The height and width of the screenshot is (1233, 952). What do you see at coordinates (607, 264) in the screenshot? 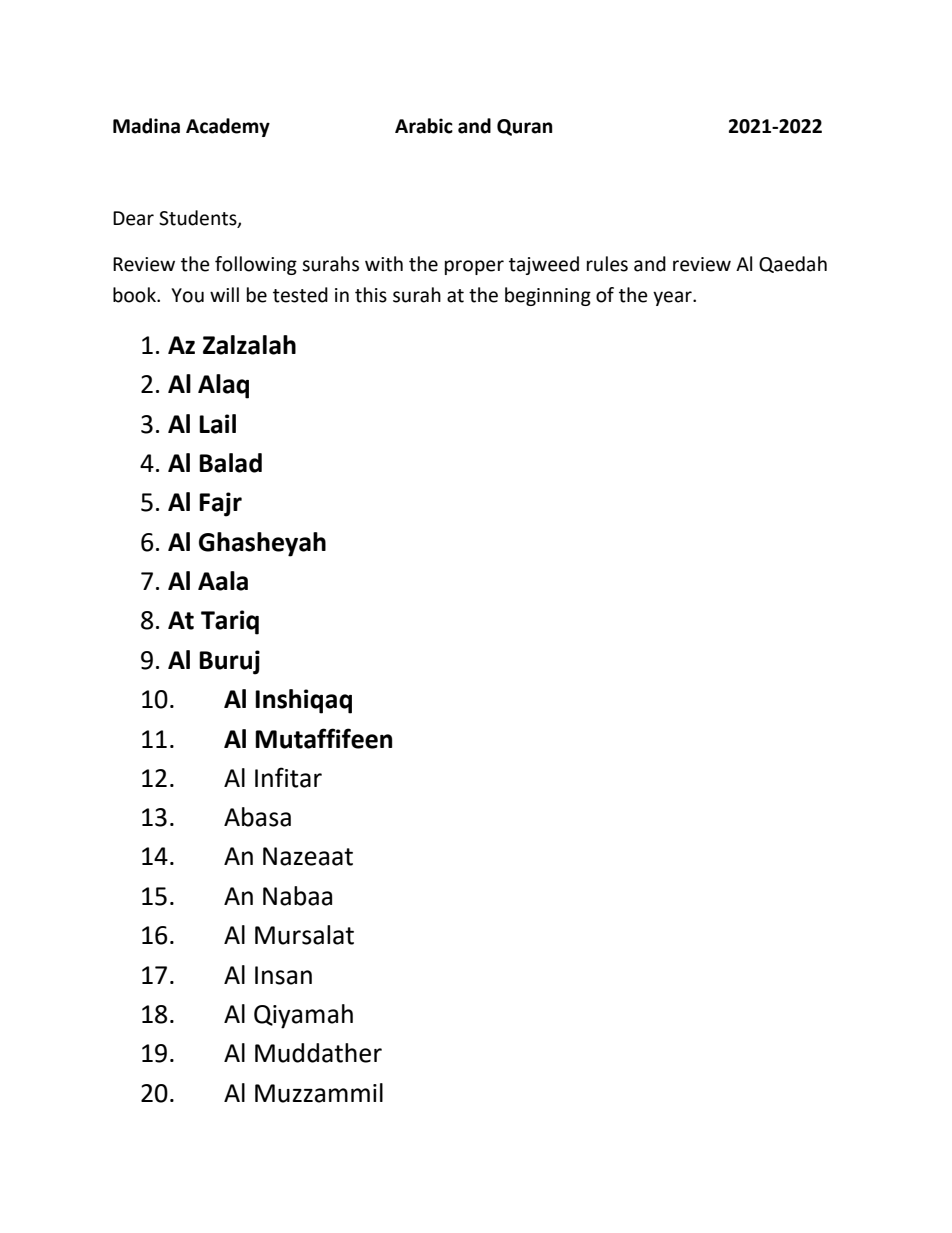
I see `rules` at bounding box center [607, 264].
